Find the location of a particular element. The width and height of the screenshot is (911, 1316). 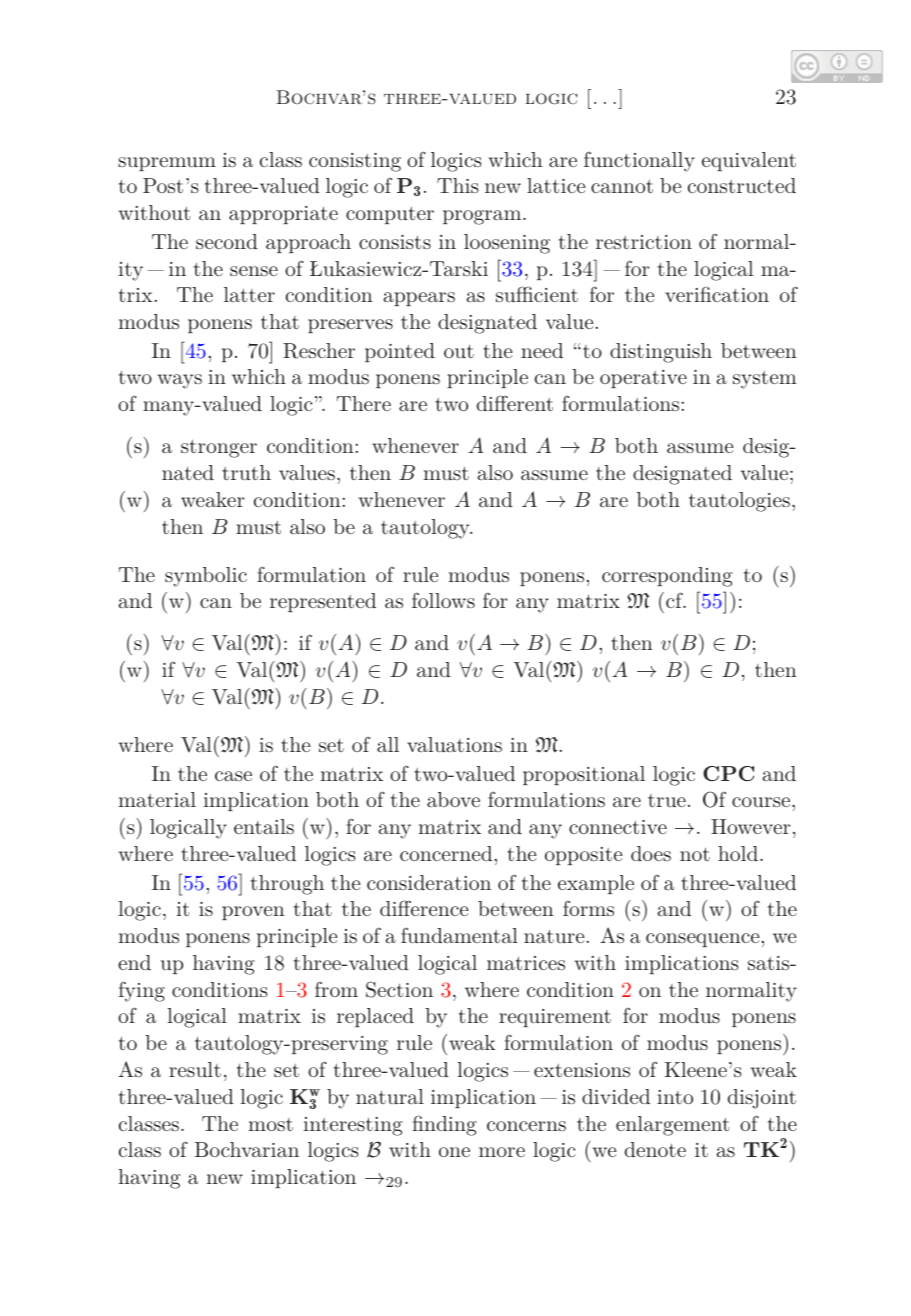

supremum is located at coordinates (167, 164).
